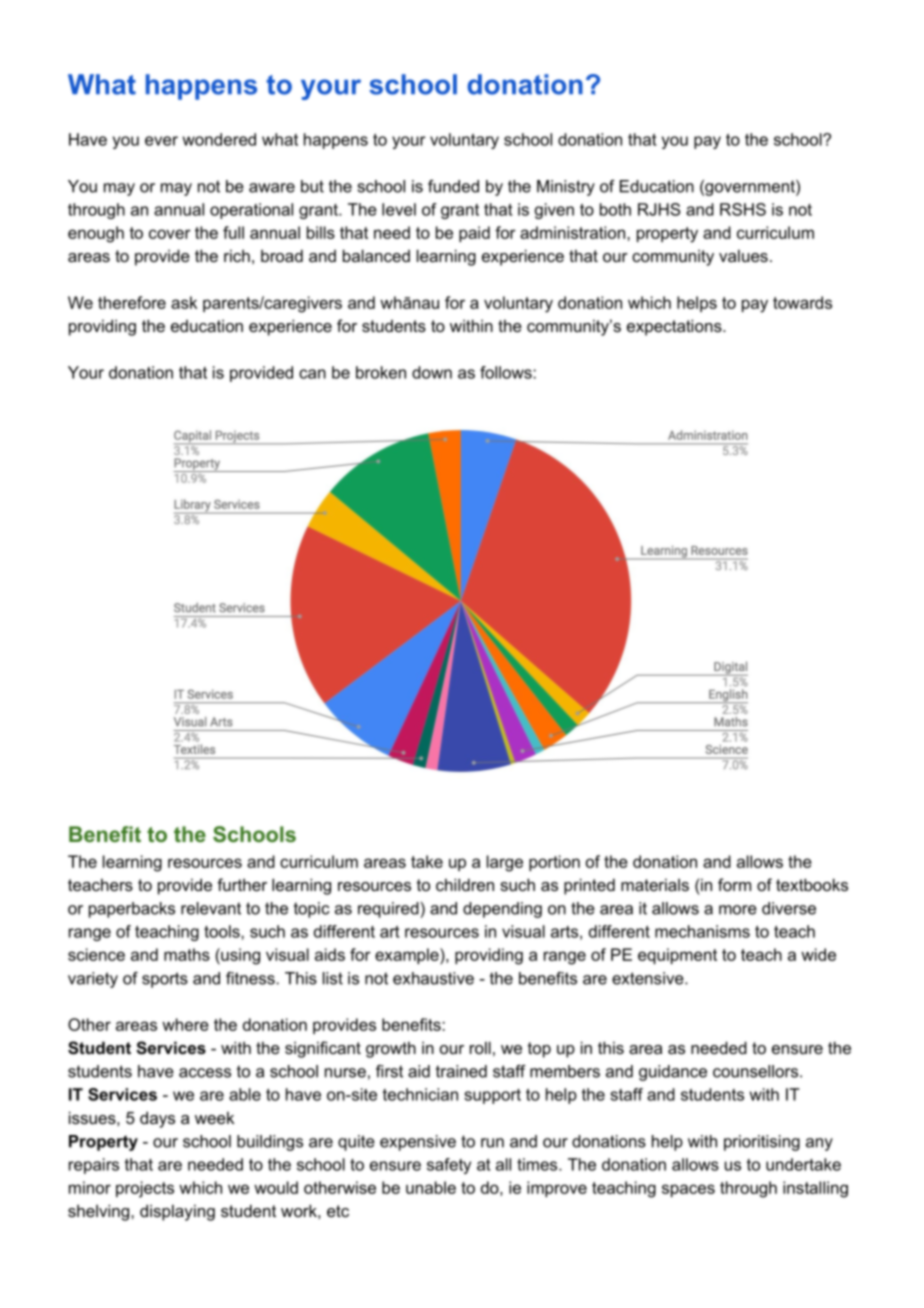  I want to click on values, so click(743, 255).
